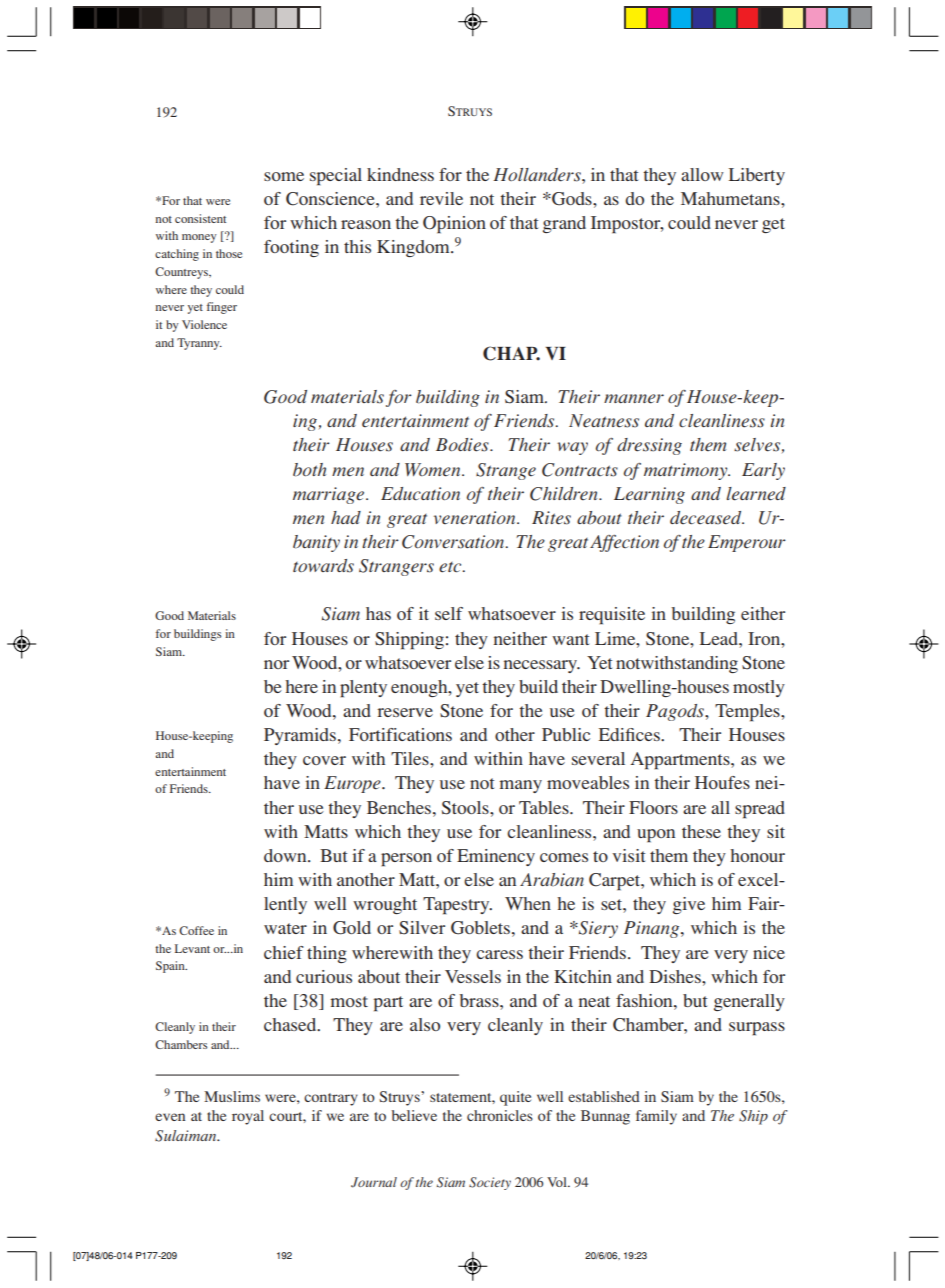  I want to click on Coffee, so click(196, 930).
